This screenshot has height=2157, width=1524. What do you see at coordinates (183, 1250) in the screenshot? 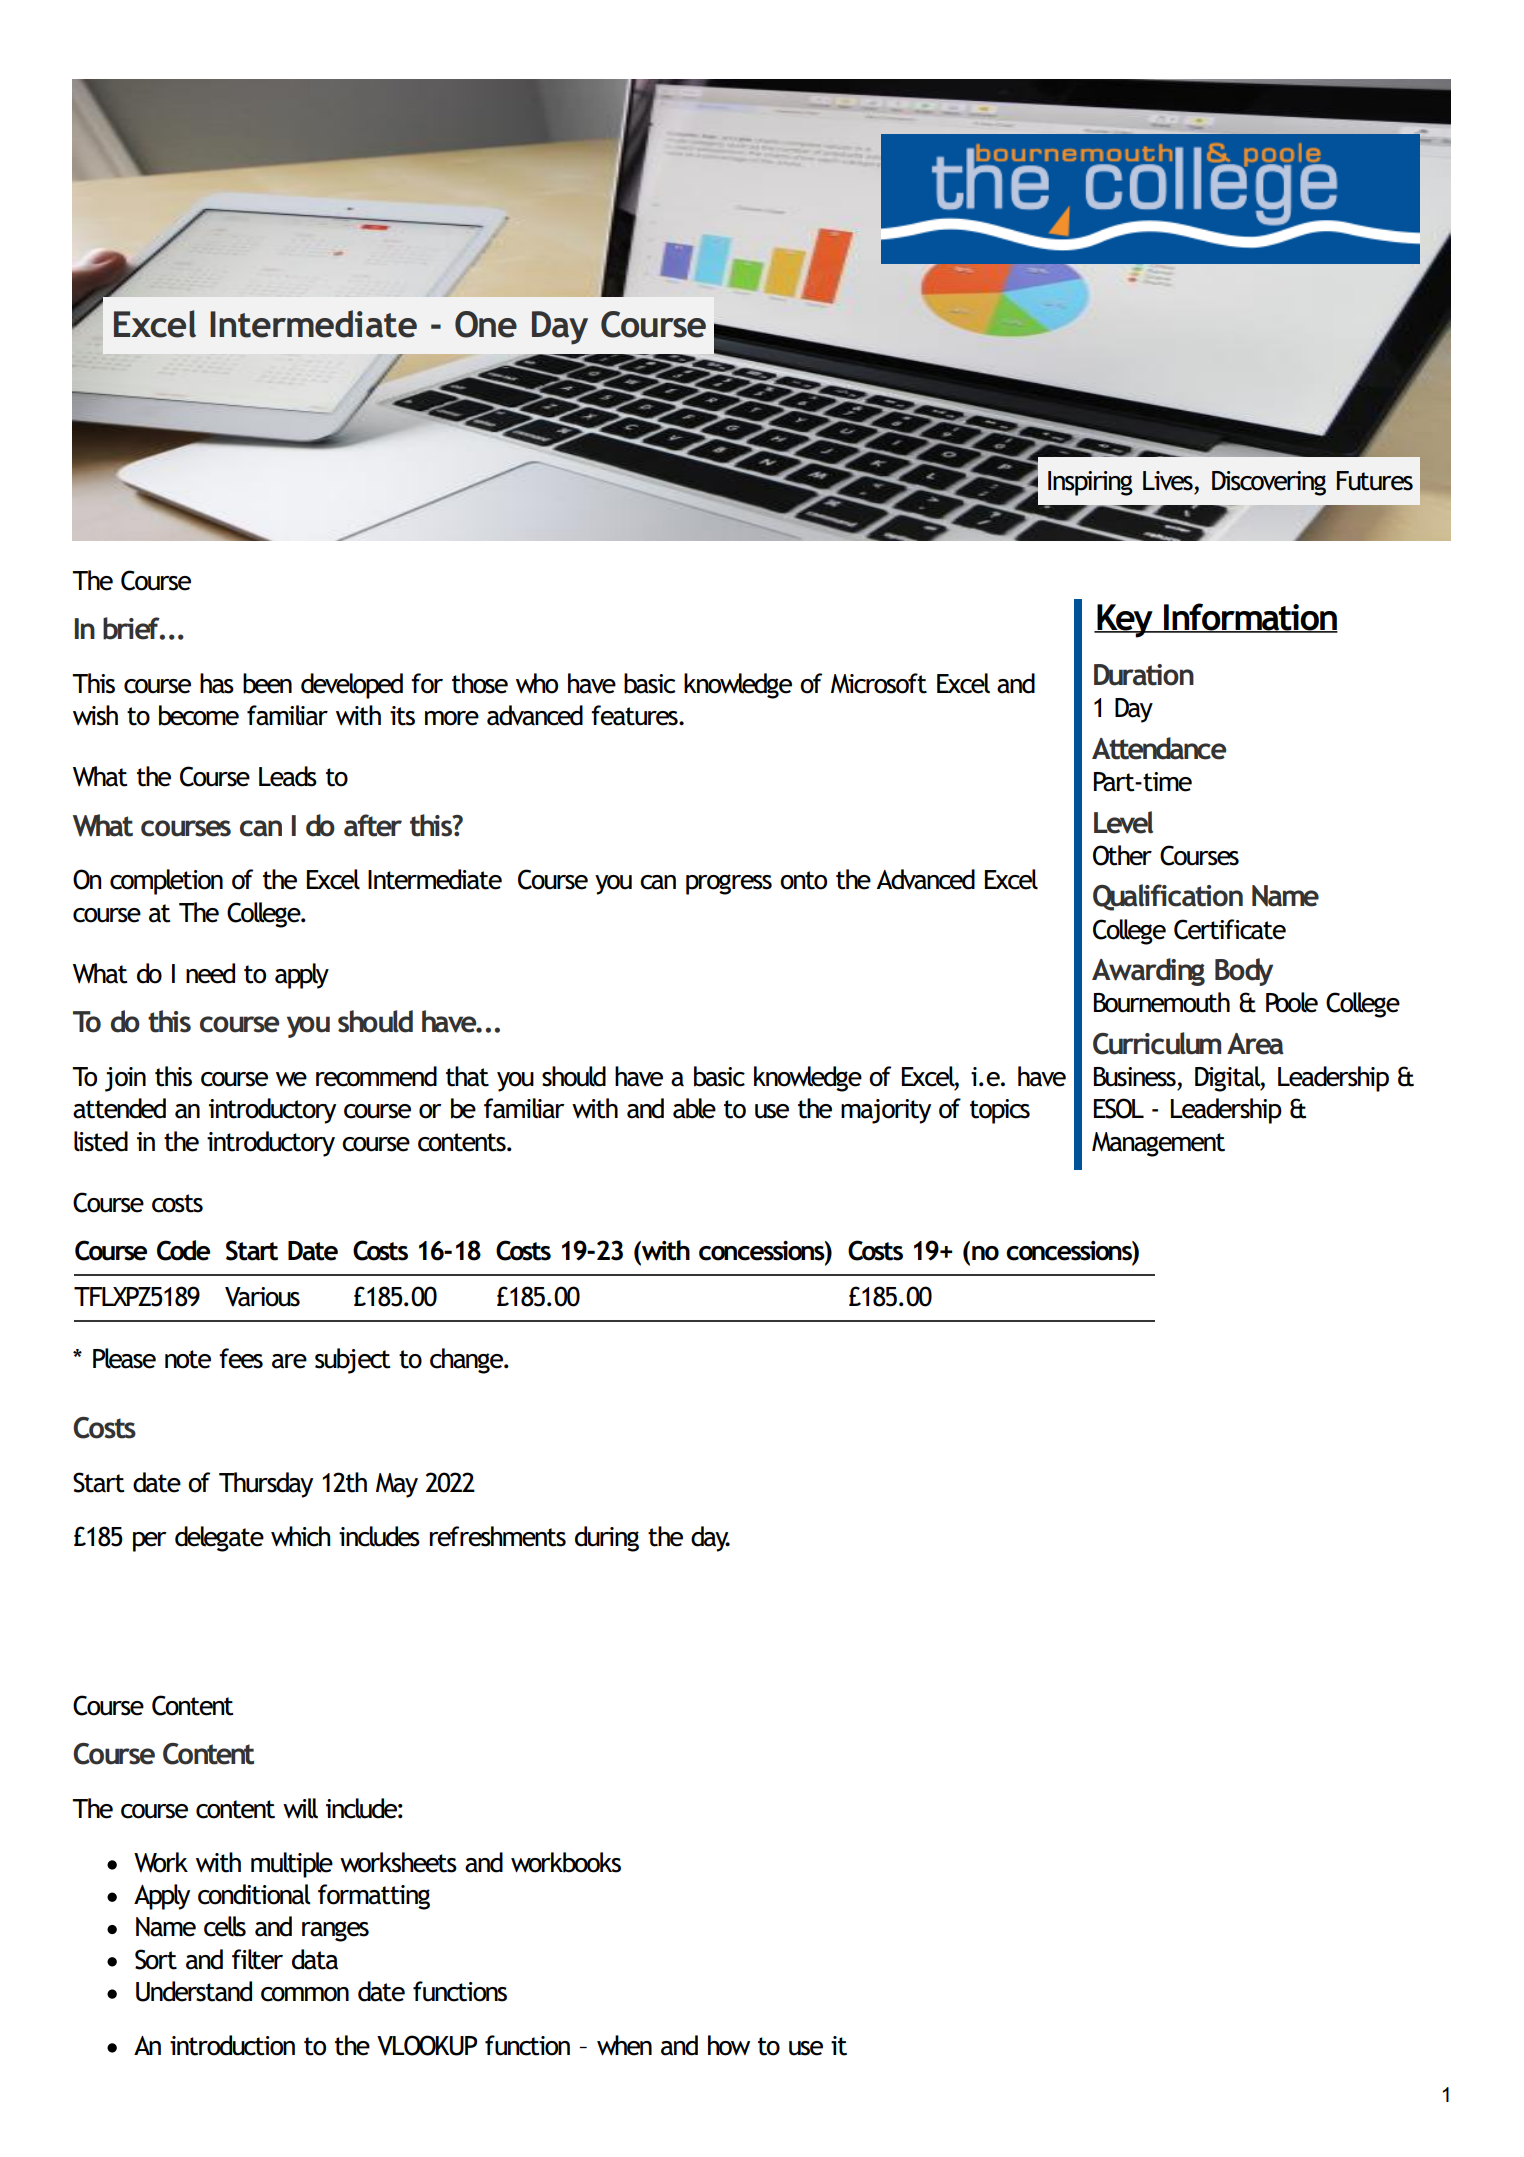
I see `Code` at bounding box center [183, 1250].
